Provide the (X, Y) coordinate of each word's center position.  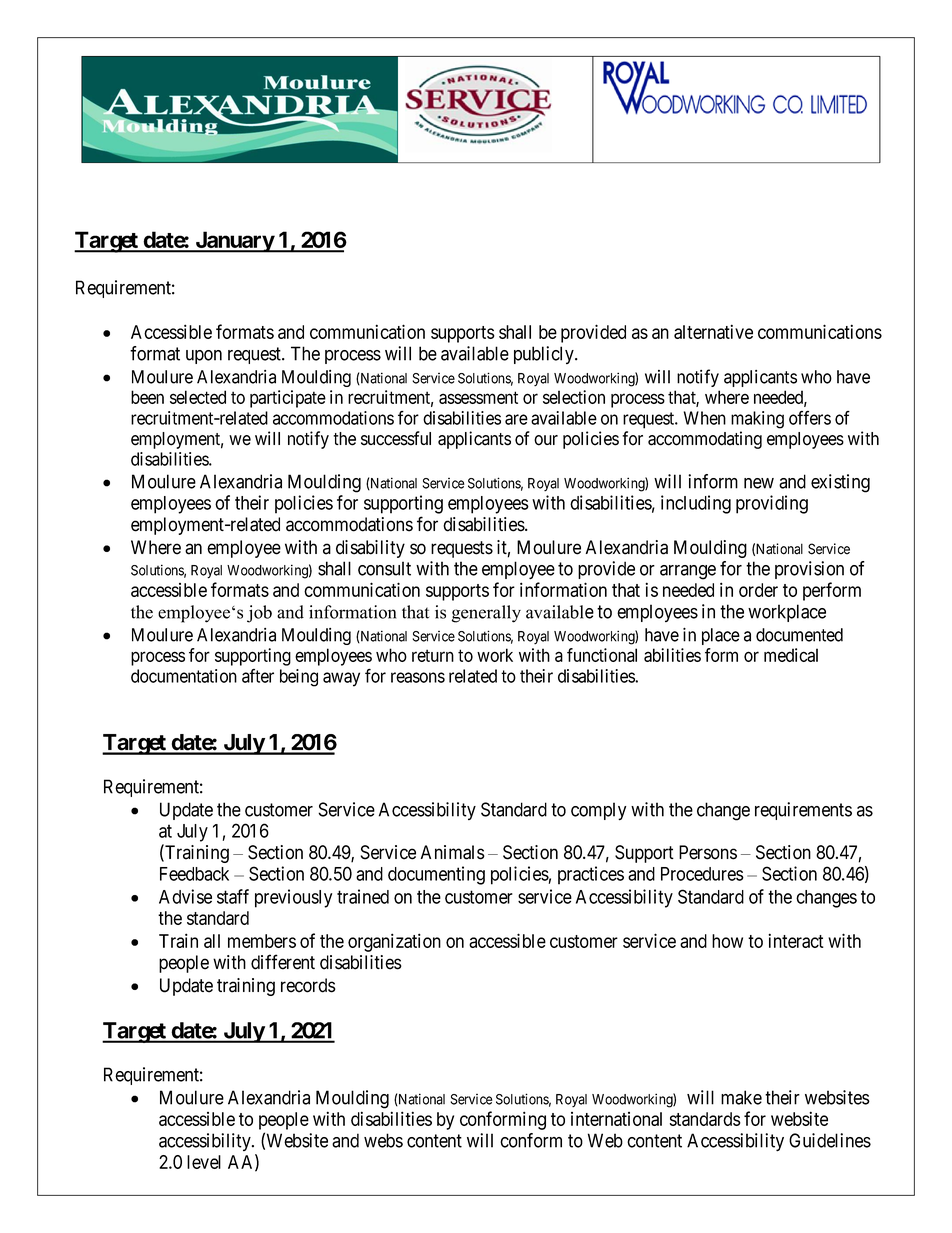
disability (370, 549)
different (283, 962)
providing (772, 504)
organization (394, 942)
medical (791, 655)
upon (204, 357)
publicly (545, 355)
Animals (453, 852)
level (204, 1162)
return (433, 655)
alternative (713, 331)
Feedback (194, 874)
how (727, 941)
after (258, 676)
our (546, 440)
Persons (708, 852)
